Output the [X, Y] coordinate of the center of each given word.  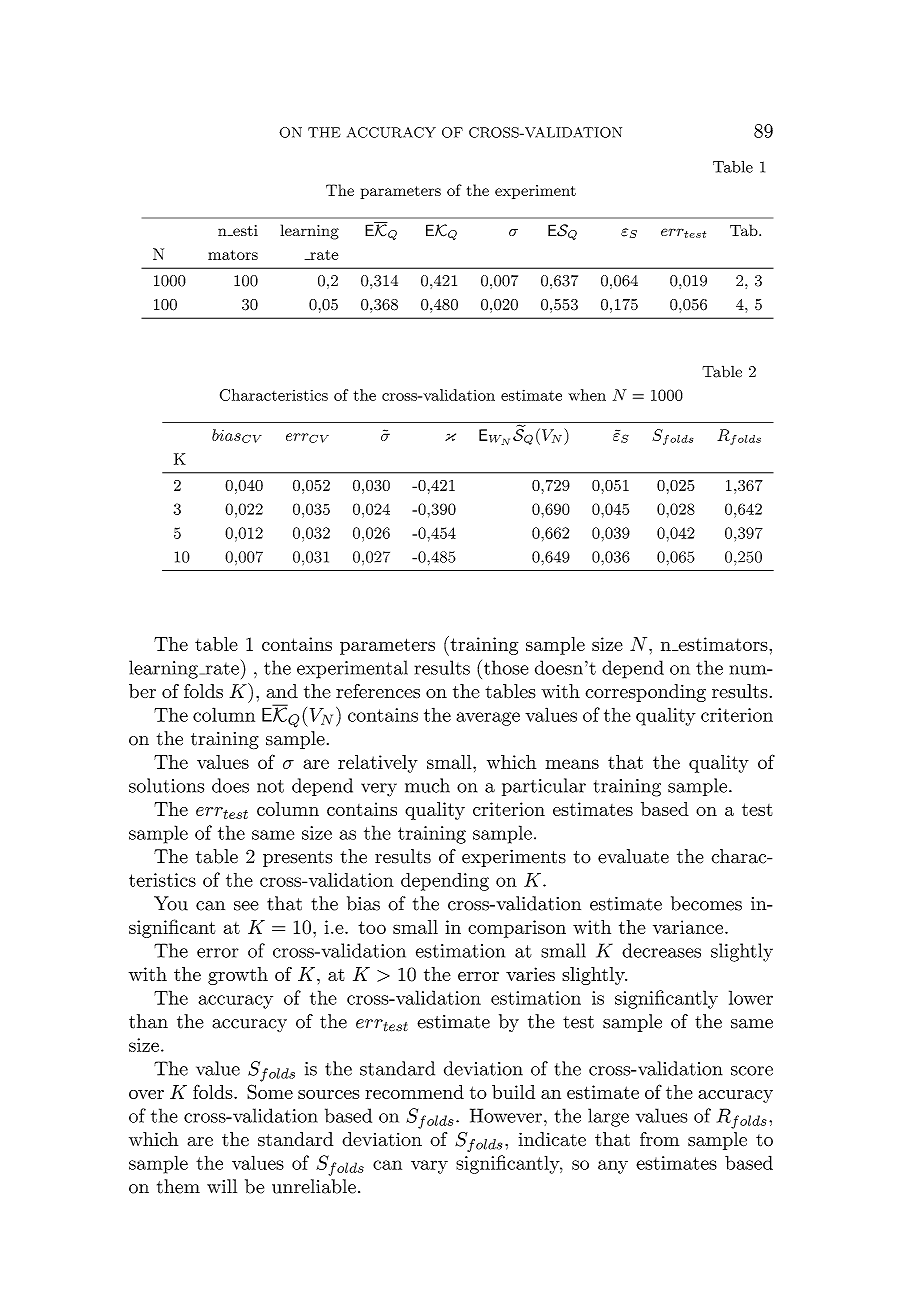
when [587, 395]
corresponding [645, 693]
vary [429, 1167]
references [378, 691]
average [488, 719]
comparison [517, 929]
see [246, 906]
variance [688, 927]
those [504, 667]
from [659, 1139]
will [222, 1186]
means [572, 764]
